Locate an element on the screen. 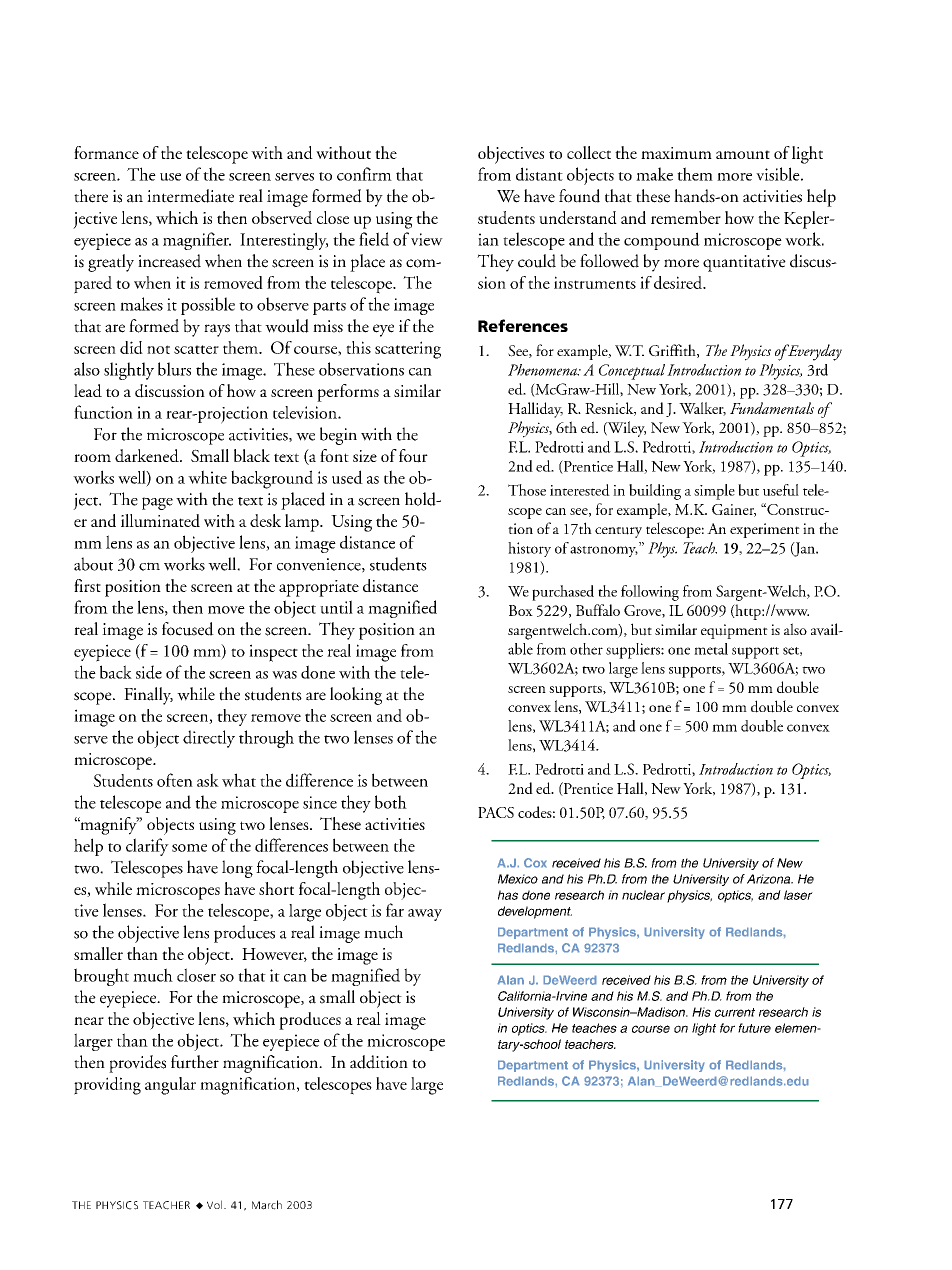  remember is located at coordinates (686, 217).
